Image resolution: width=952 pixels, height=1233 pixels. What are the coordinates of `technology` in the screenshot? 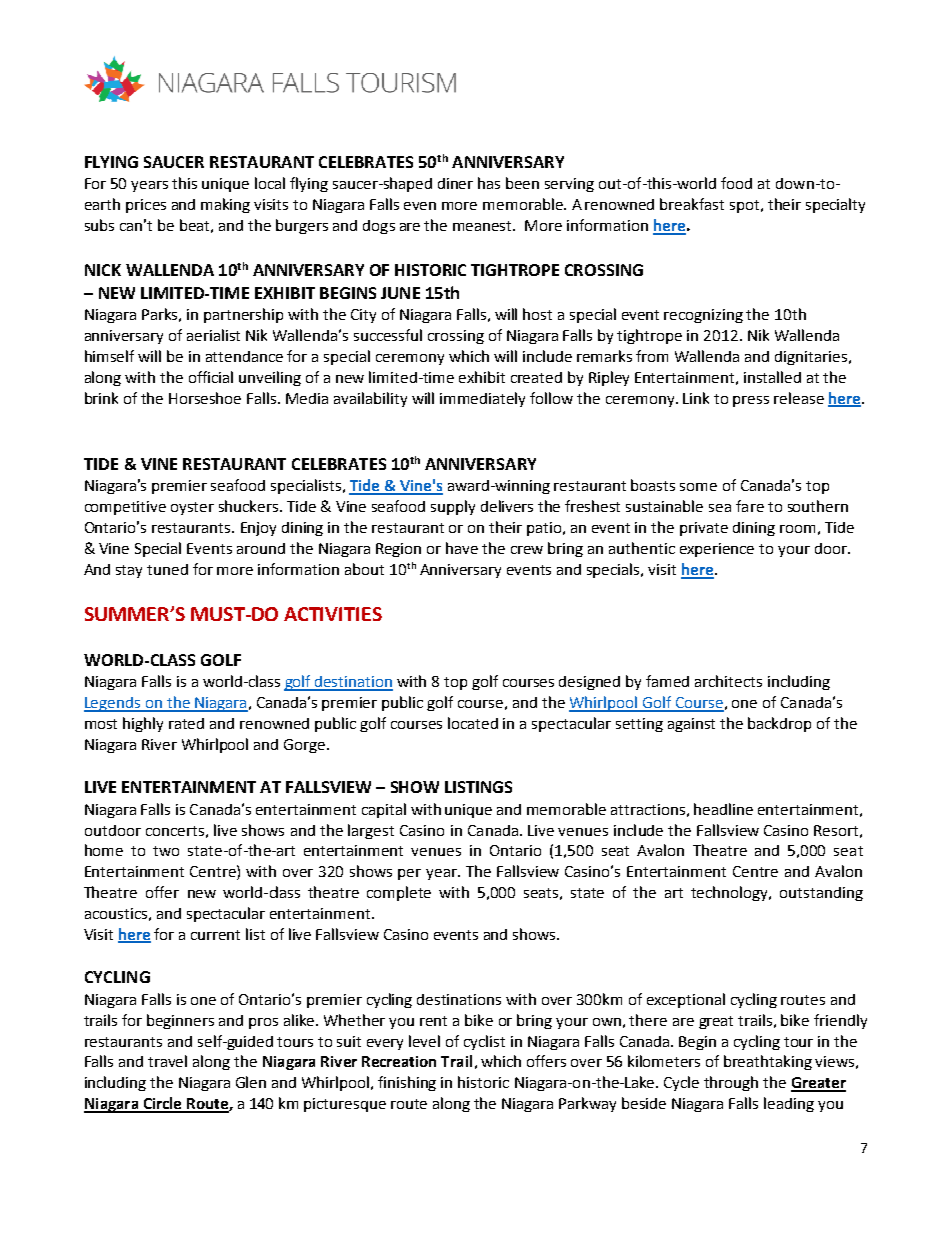 It's located at (731, 893).
